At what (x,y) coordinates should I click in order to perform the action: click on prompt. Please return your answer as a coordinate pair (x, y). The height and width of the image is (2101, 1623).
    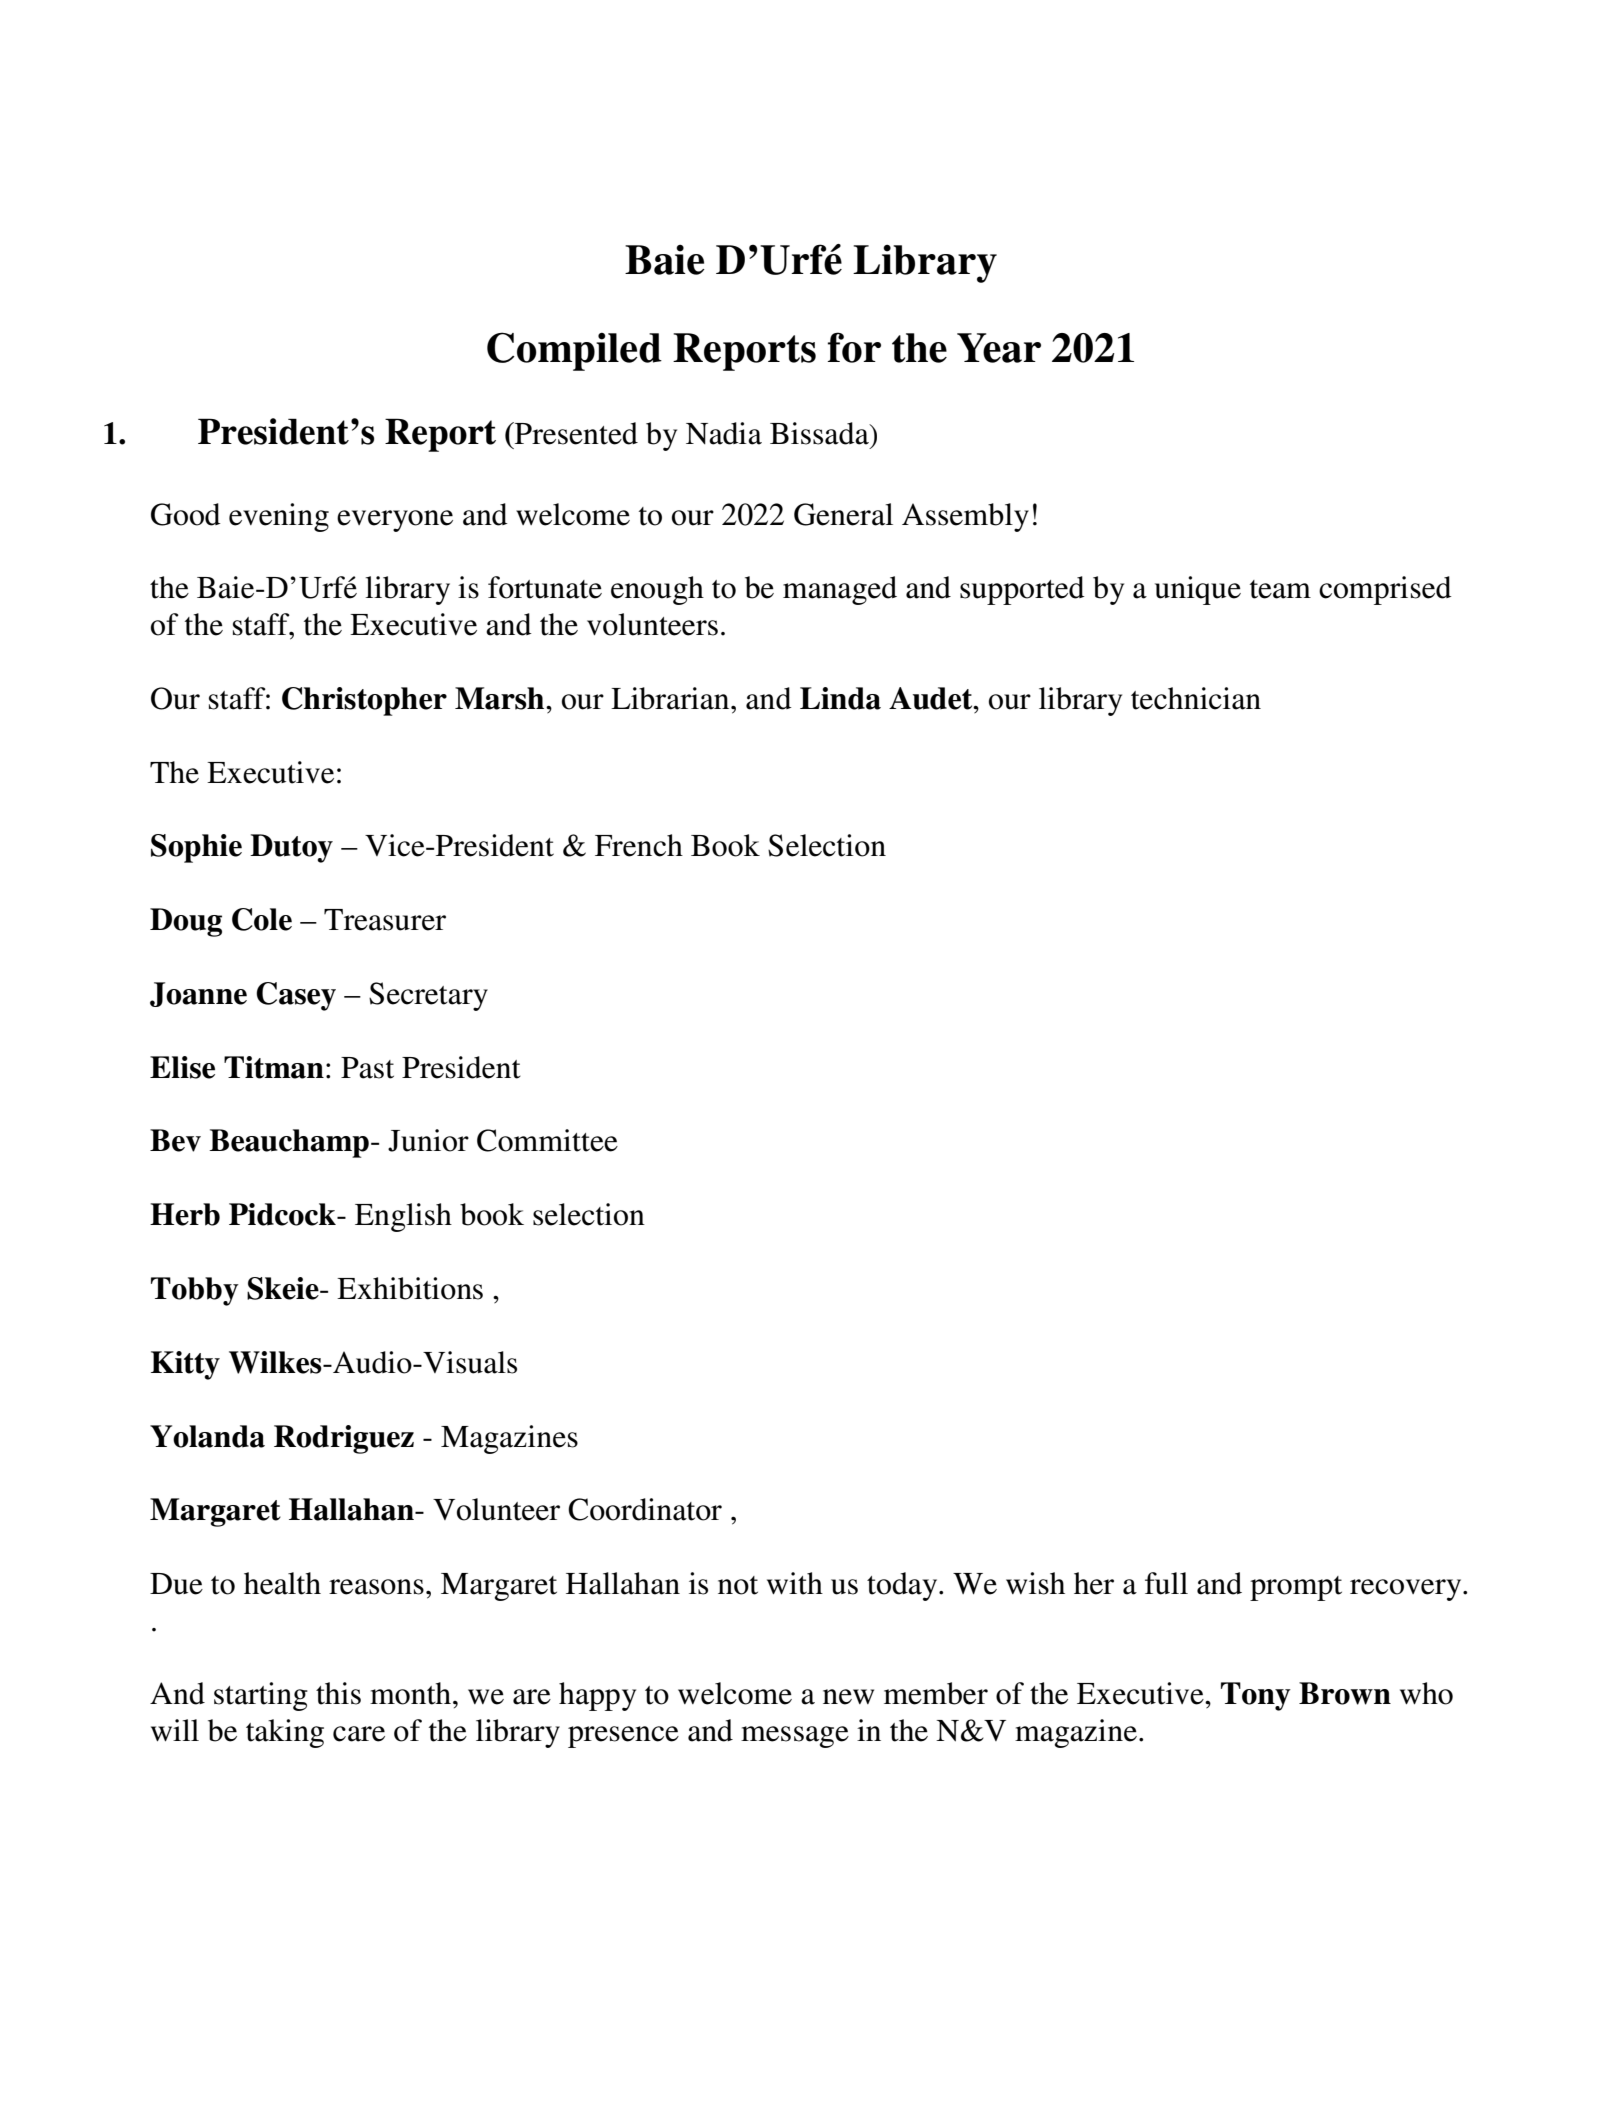
    Looking at the image, I should click on (1296, 1588).
